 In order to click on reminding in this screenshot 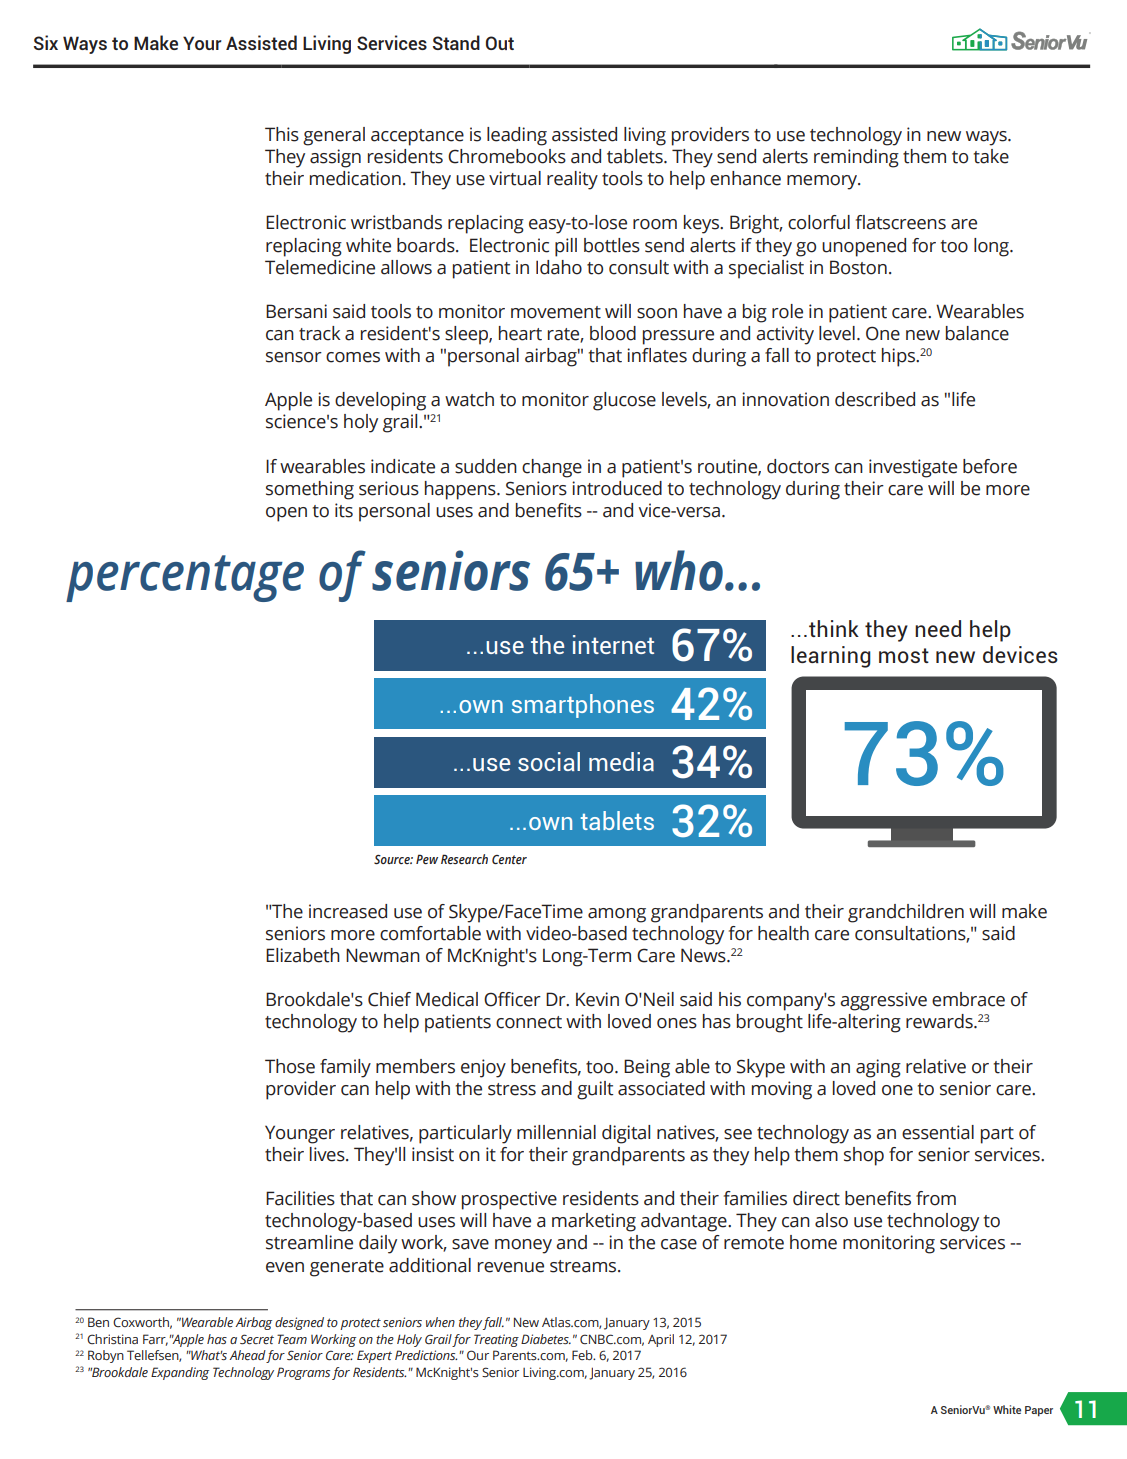, I will do `click(856, 158)`.
